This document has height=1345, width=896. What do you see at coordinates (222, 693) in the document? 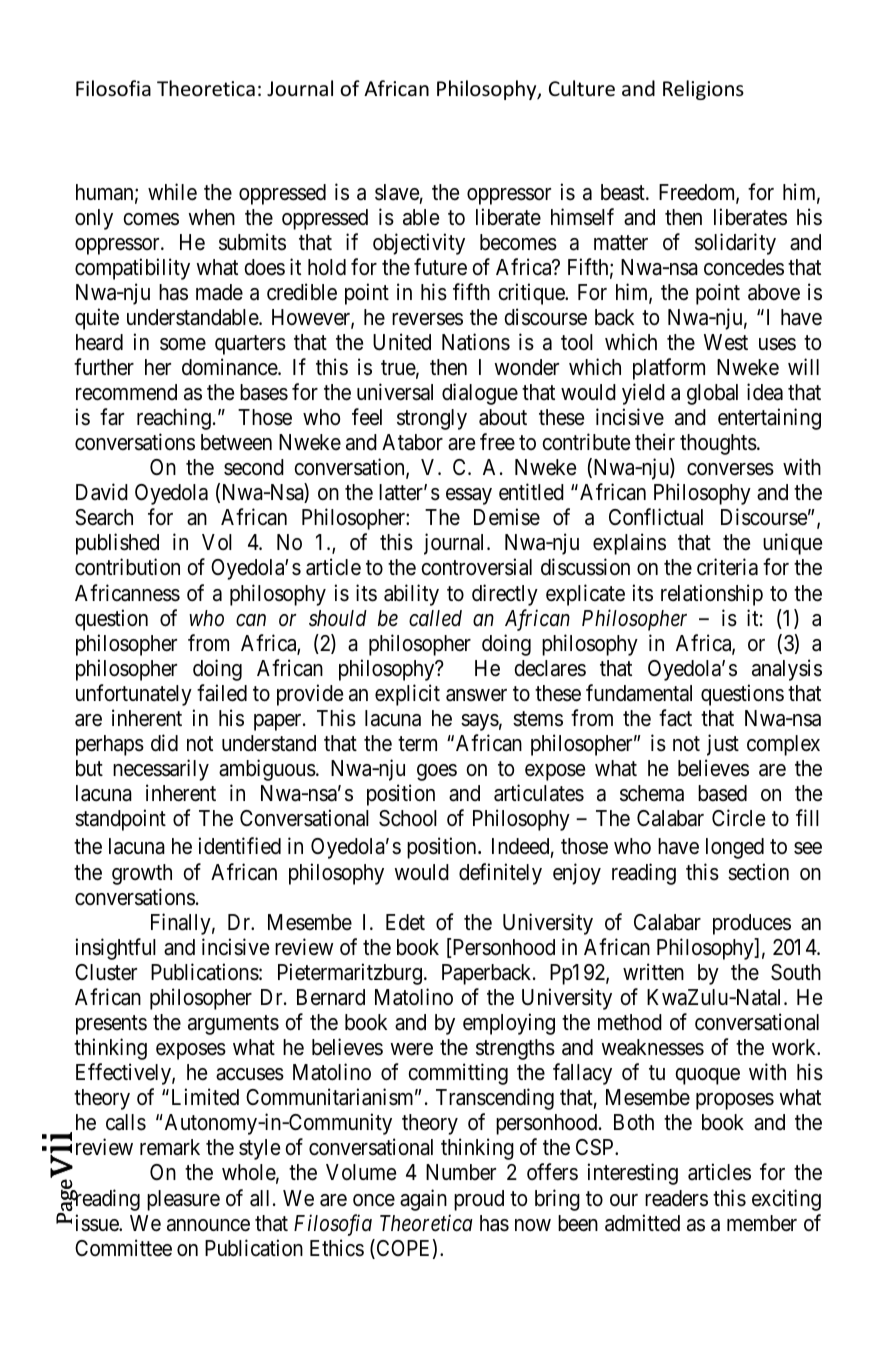
I see `failed` at bounding box center [222, 693].
